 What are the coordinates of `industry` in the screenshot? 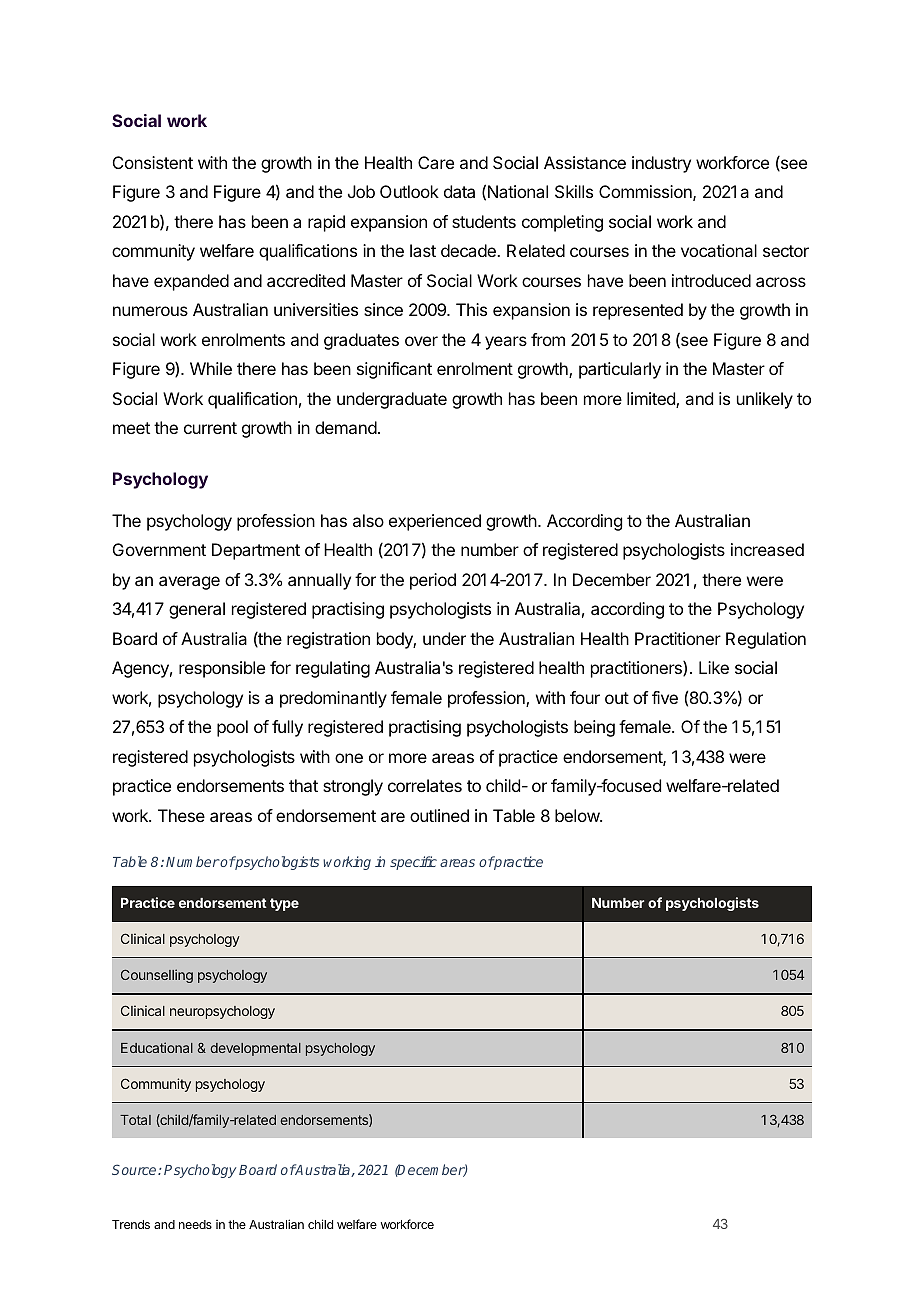 It's located at (661, 164).
